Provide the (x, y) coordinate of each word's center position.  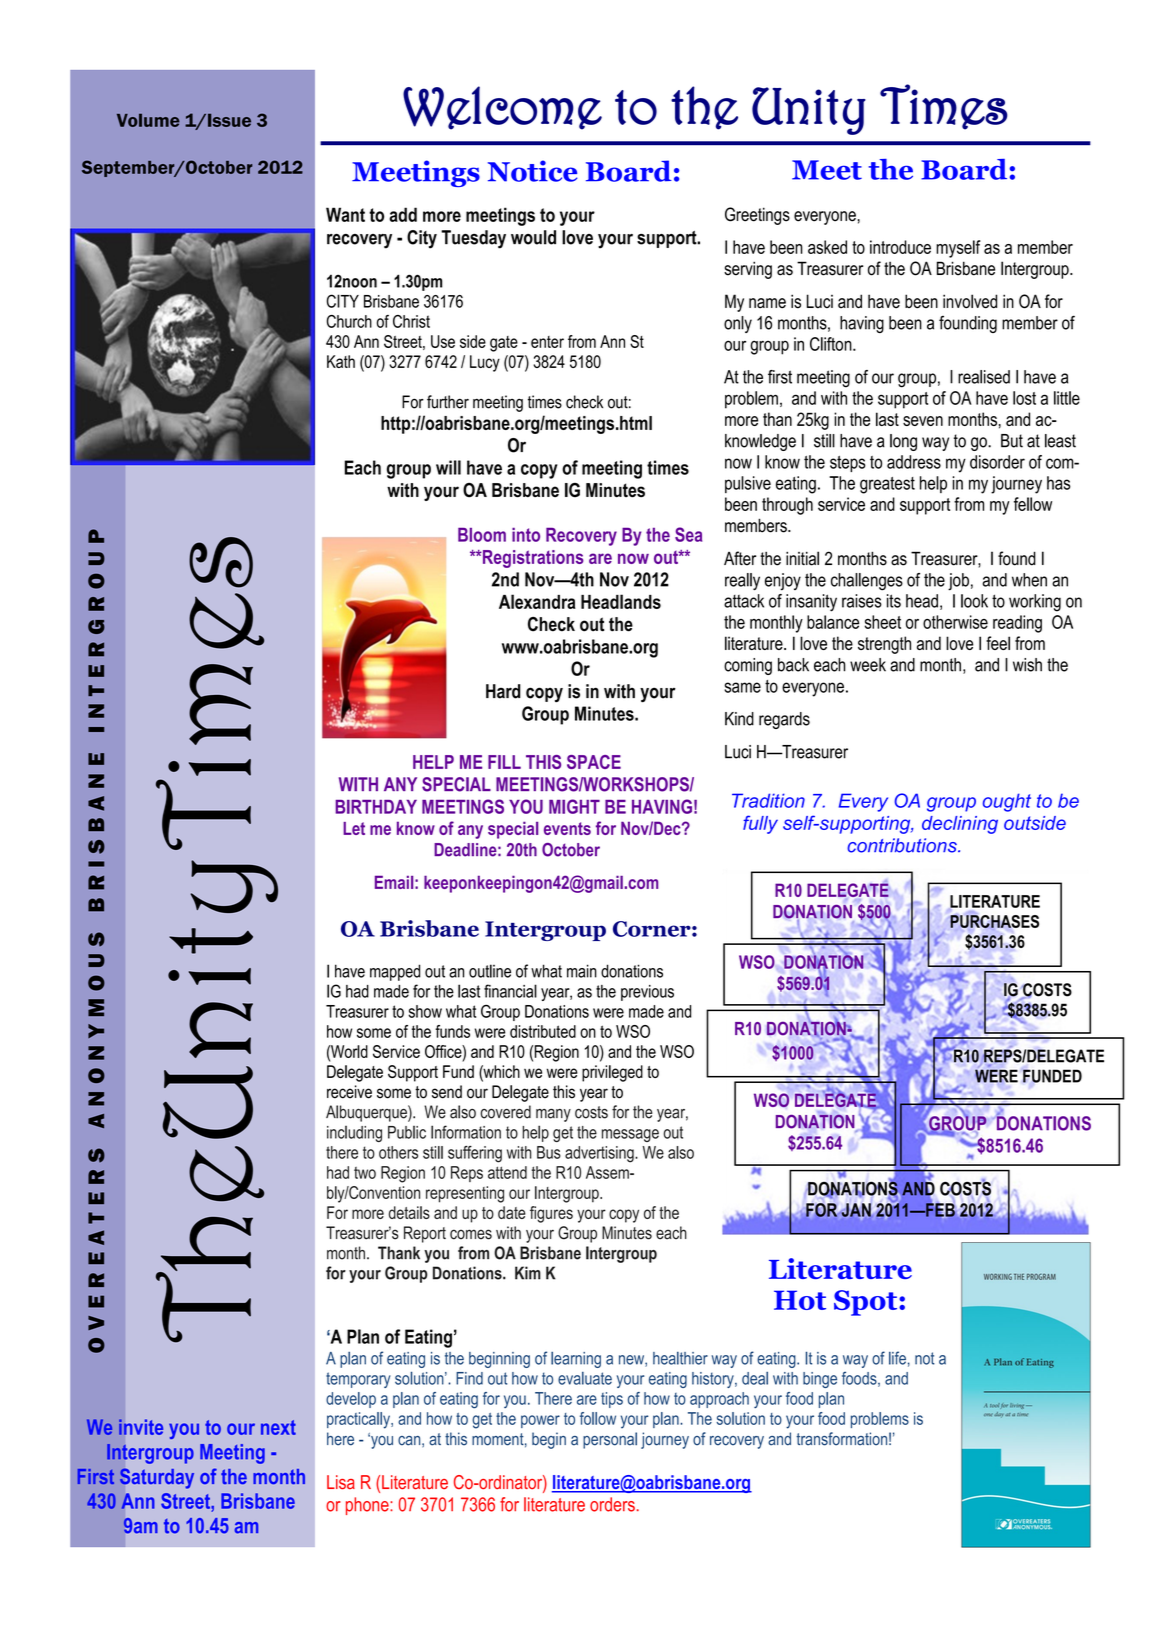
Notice (532, 171)
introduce (900, 247)
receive (349, 1092)
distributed (543, 1031)
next (278, 1427)
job (958, 582)
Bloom (482, 534)
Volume (148, 120)
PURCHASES (994, 922)
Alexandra (537, 601)
